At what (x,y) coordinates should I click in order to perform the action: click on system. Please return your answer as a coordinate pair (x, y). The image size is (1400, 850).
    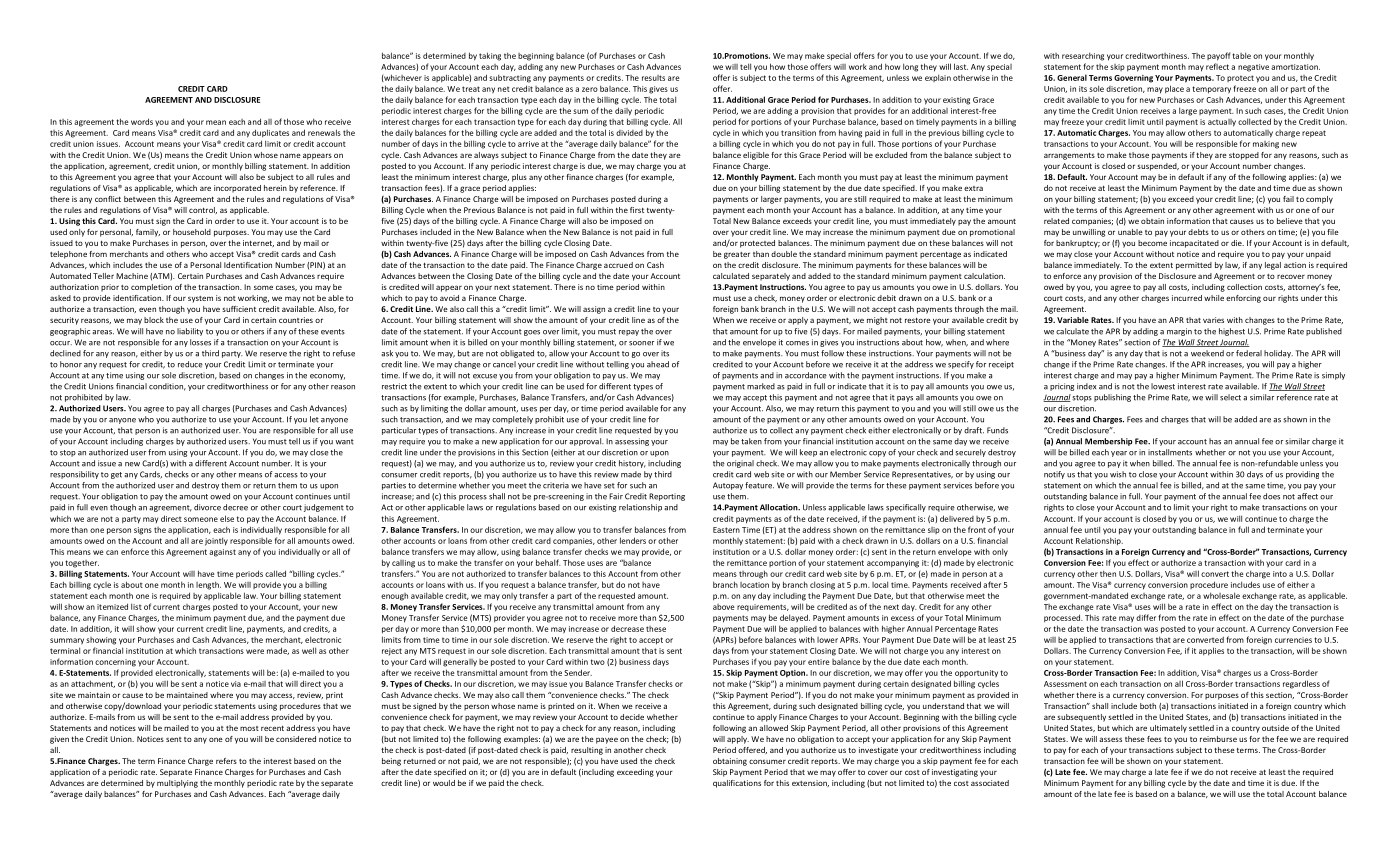
    Looking at the image, I should click on (200, 299).
